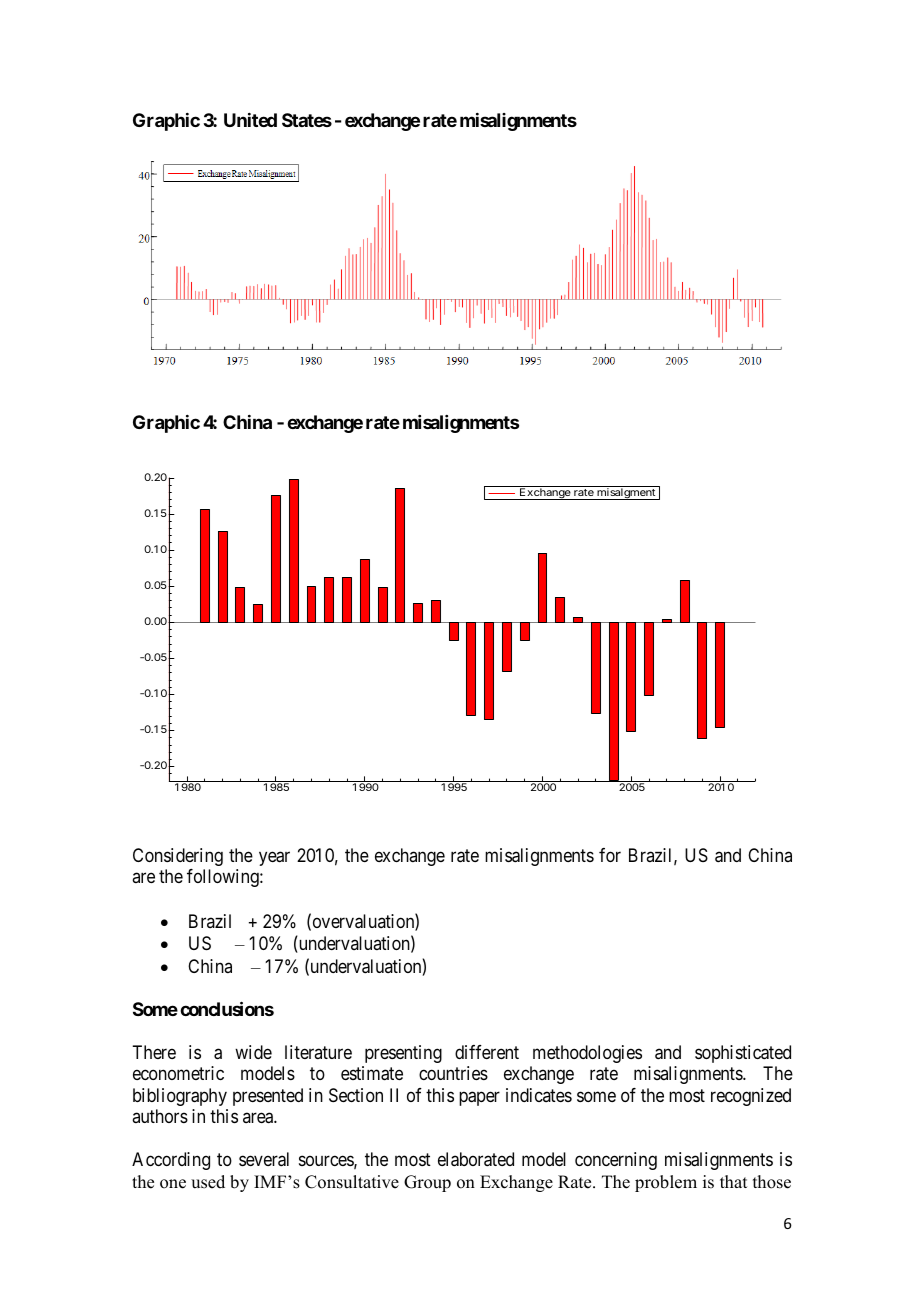 The height and width of the screenshot is (1308, 924). Describe the element at coordinates (178, 857) in the screenshot. I see `Considering` at that location.
